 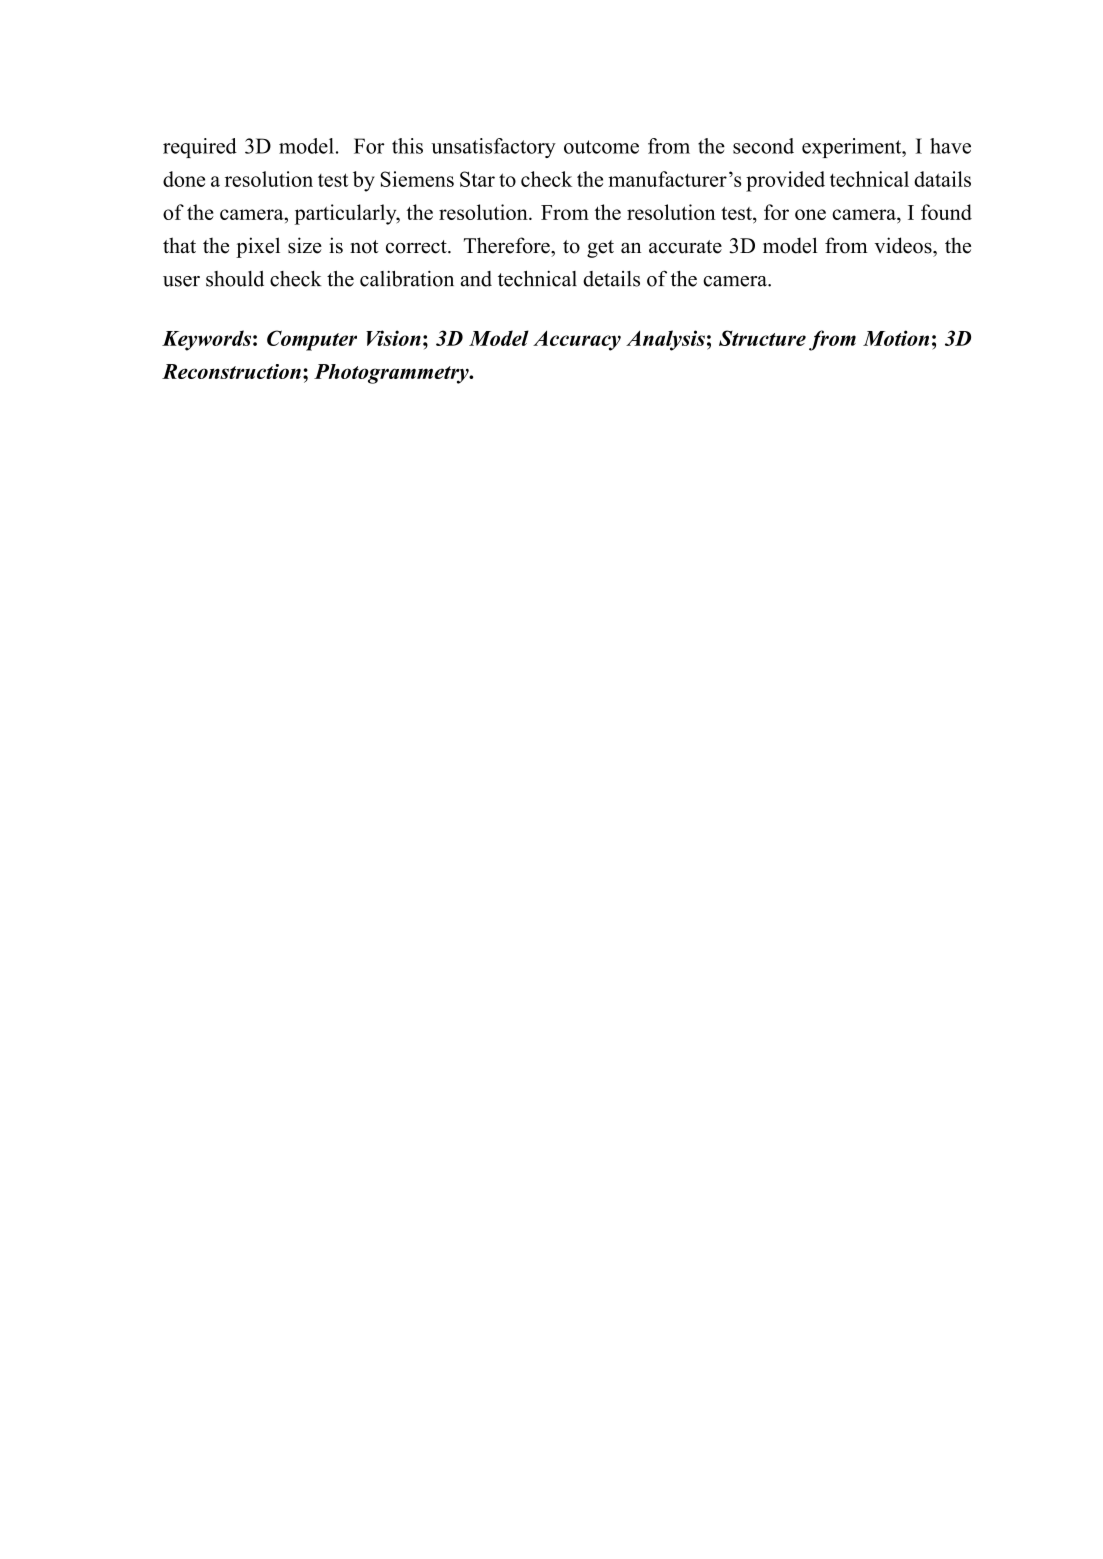 What do you see at coordinates (762, 338) in the document?
I see `Structure` at bounding box center [762, 338].
